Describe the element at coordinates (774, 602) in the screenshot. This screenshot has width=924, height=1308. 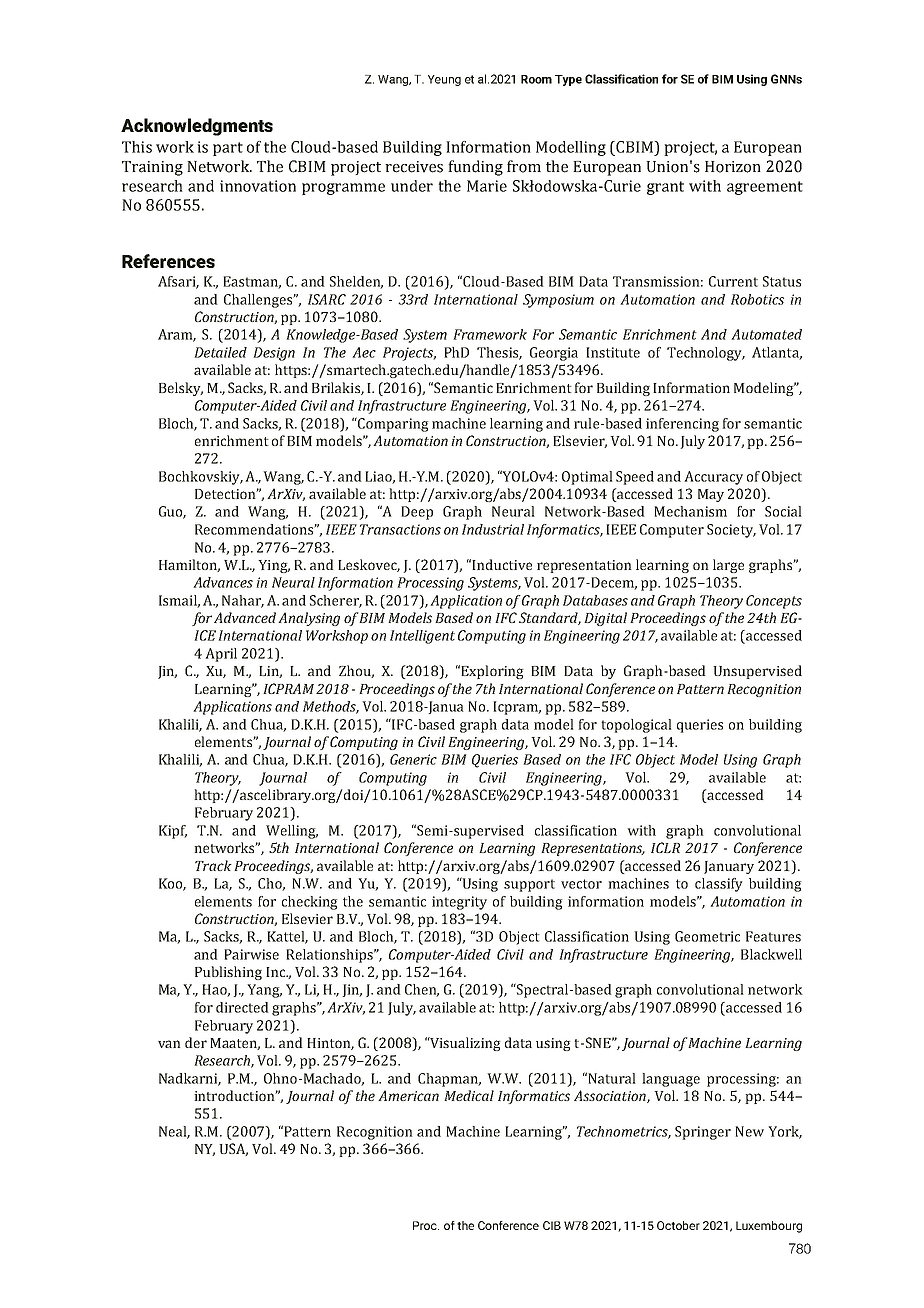
I see `Concepts` at that location.
